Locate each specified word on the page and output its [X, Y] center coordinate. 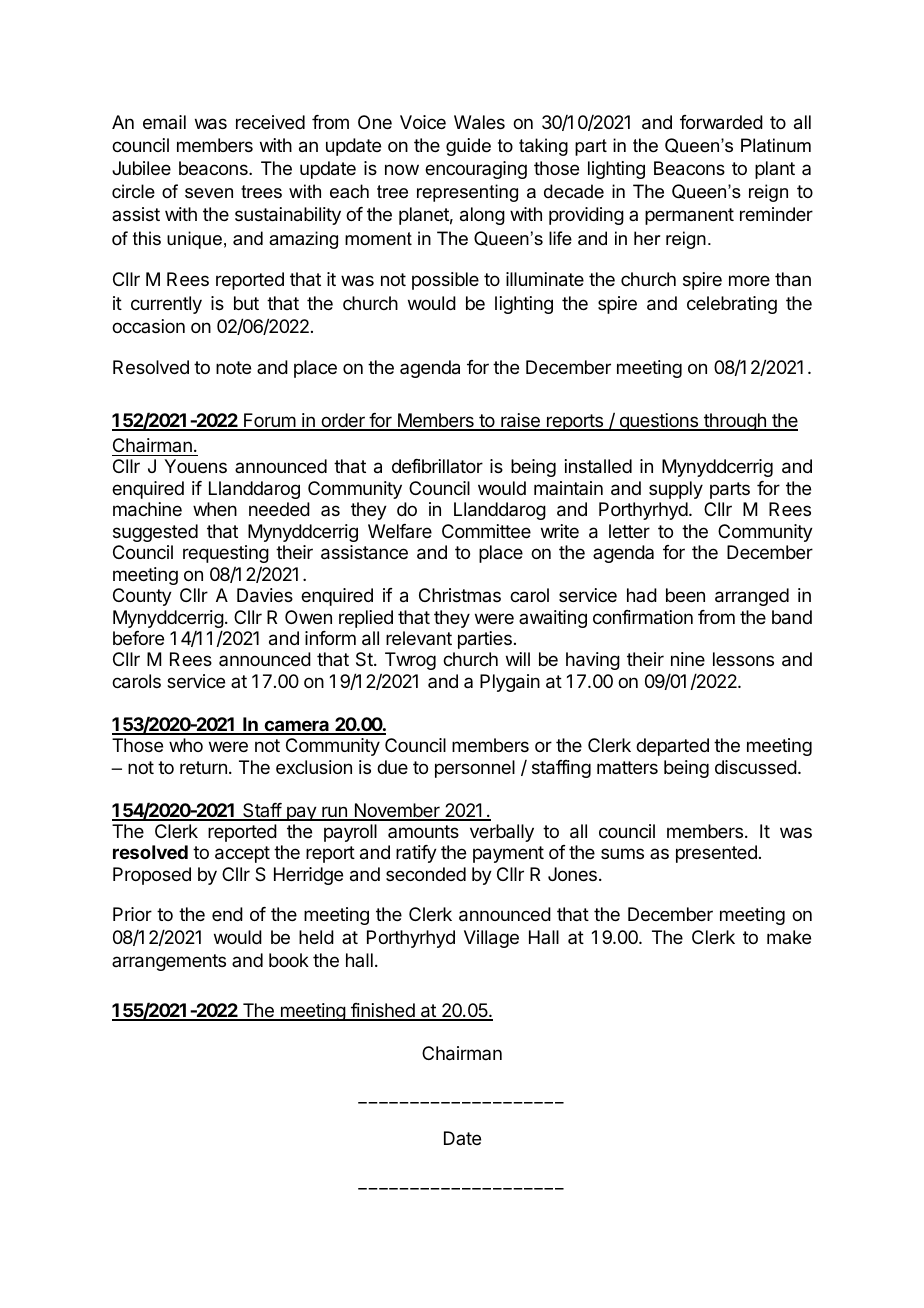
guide [468, 147]
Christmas [460, 595]
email [164, 122]
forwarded [721, 122]
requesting [226, 554]
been [685, 595]
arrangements [169, 962]
